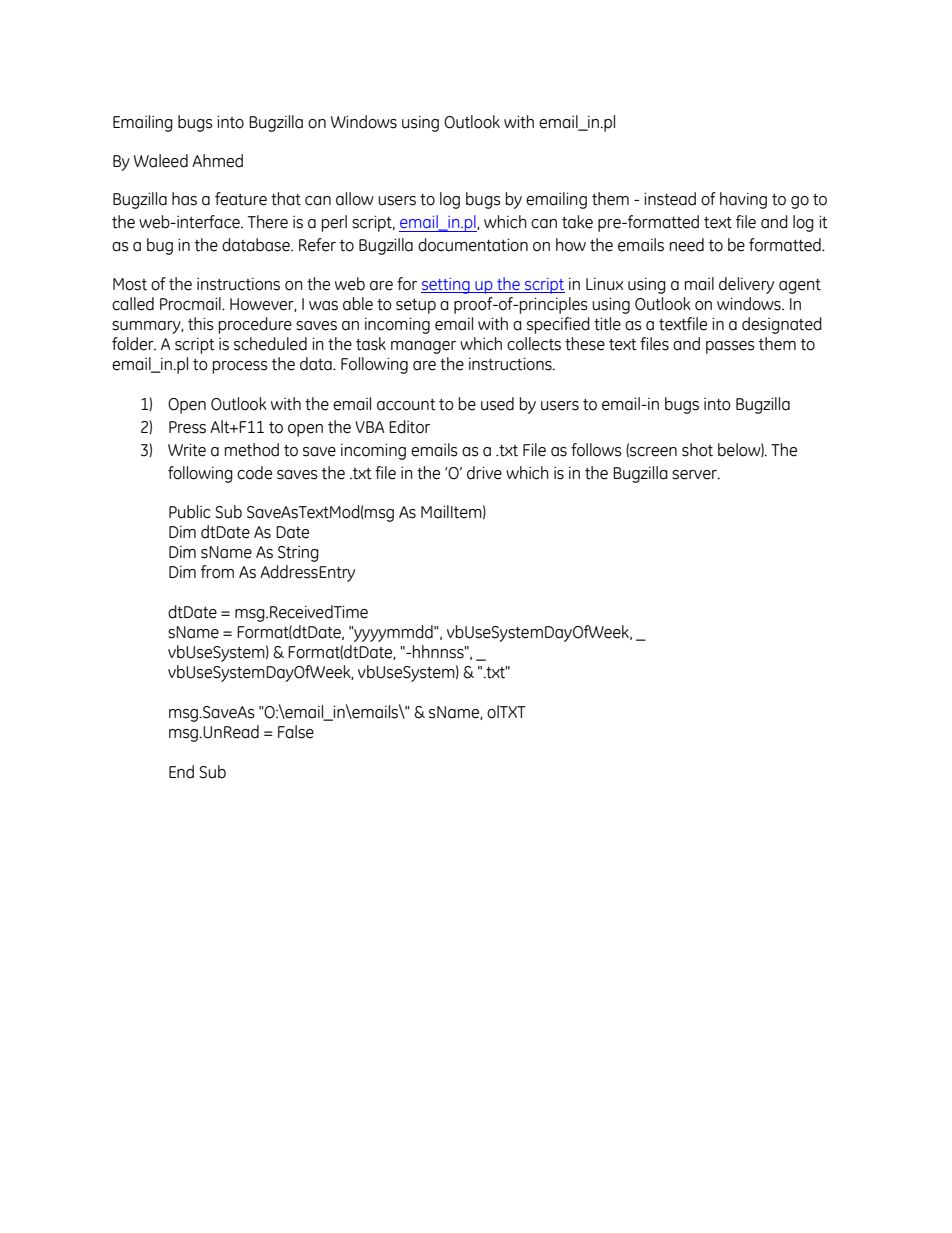  I want to click on Ahmed, so click(217, 161).
